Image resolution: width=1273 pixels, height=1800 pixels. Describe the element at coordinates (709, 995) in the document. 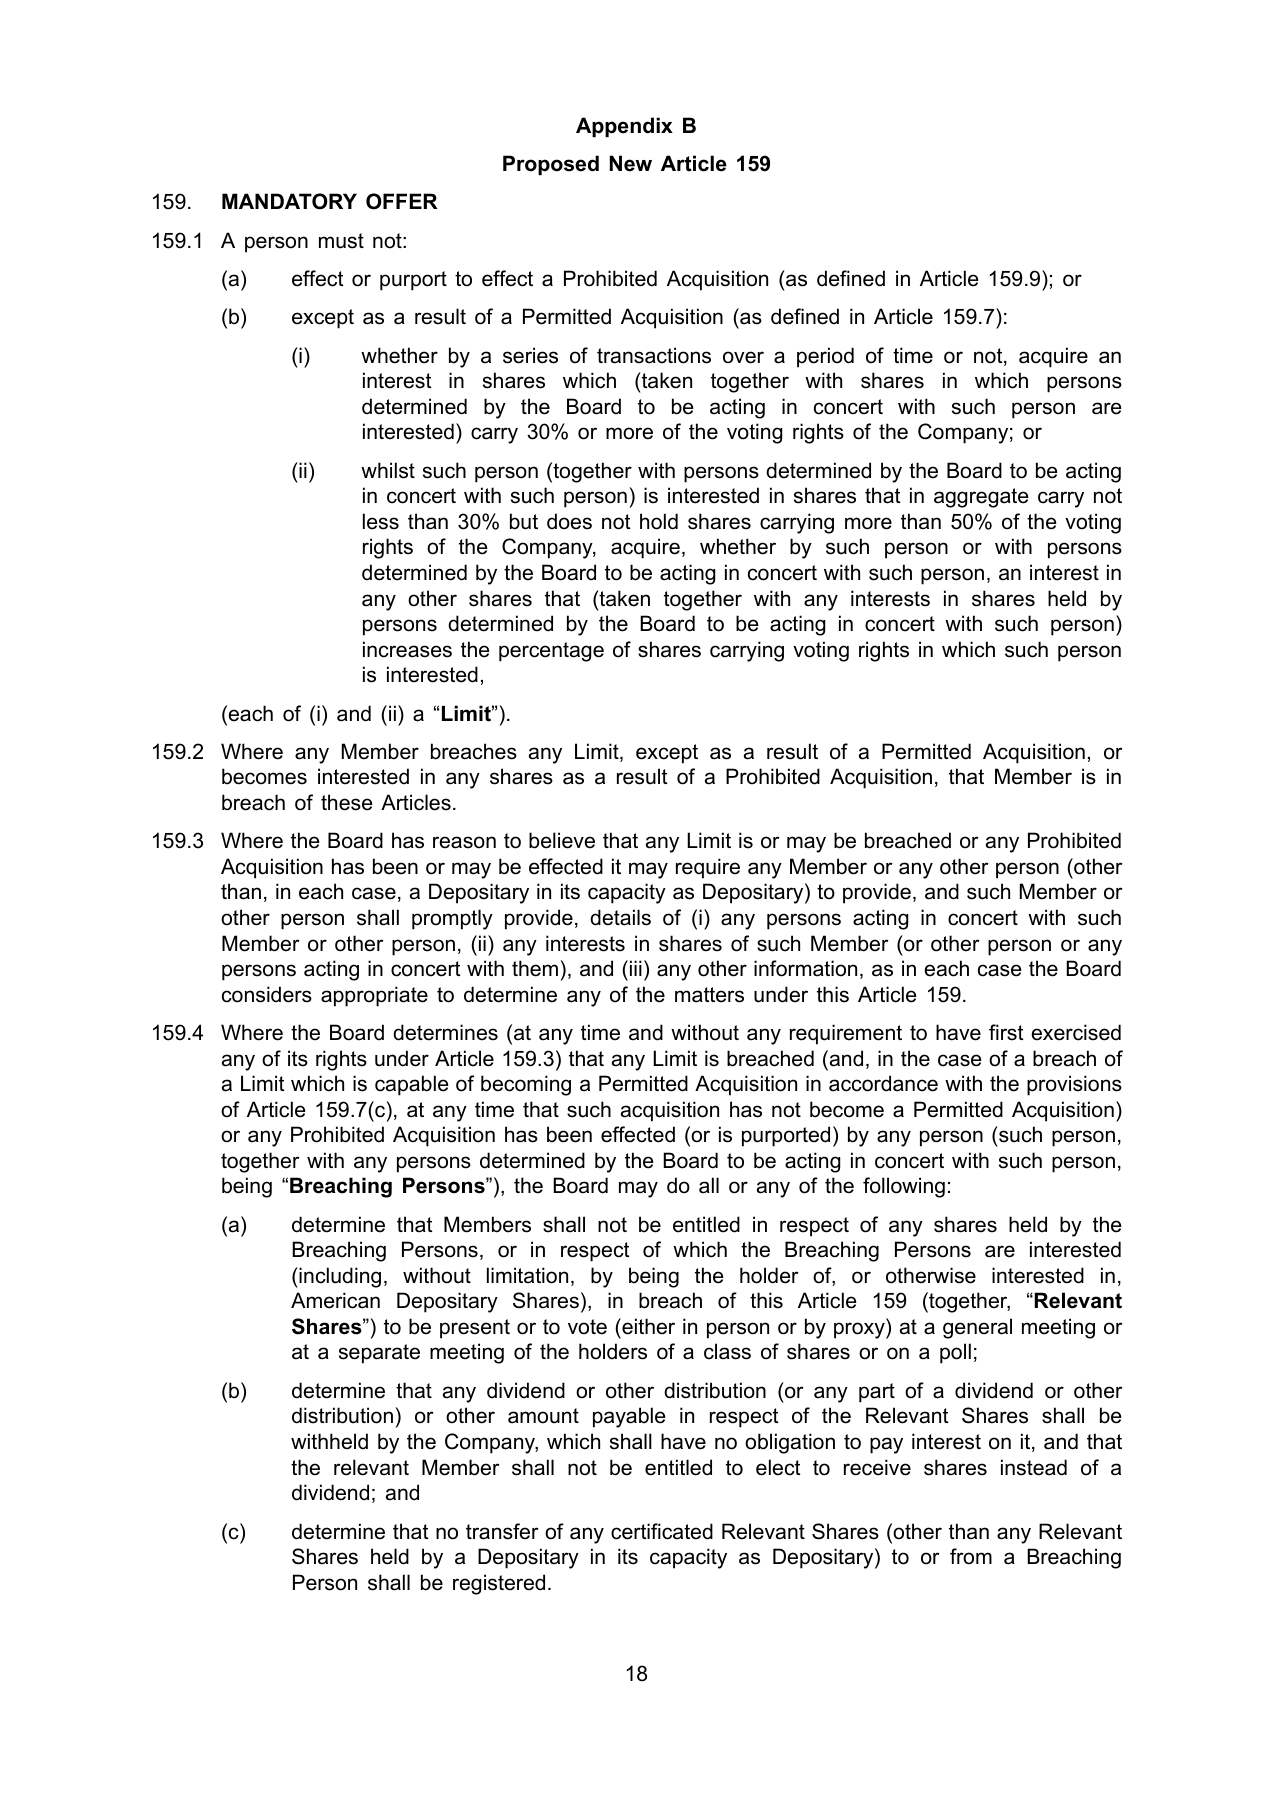

I see `matters` at that location.
